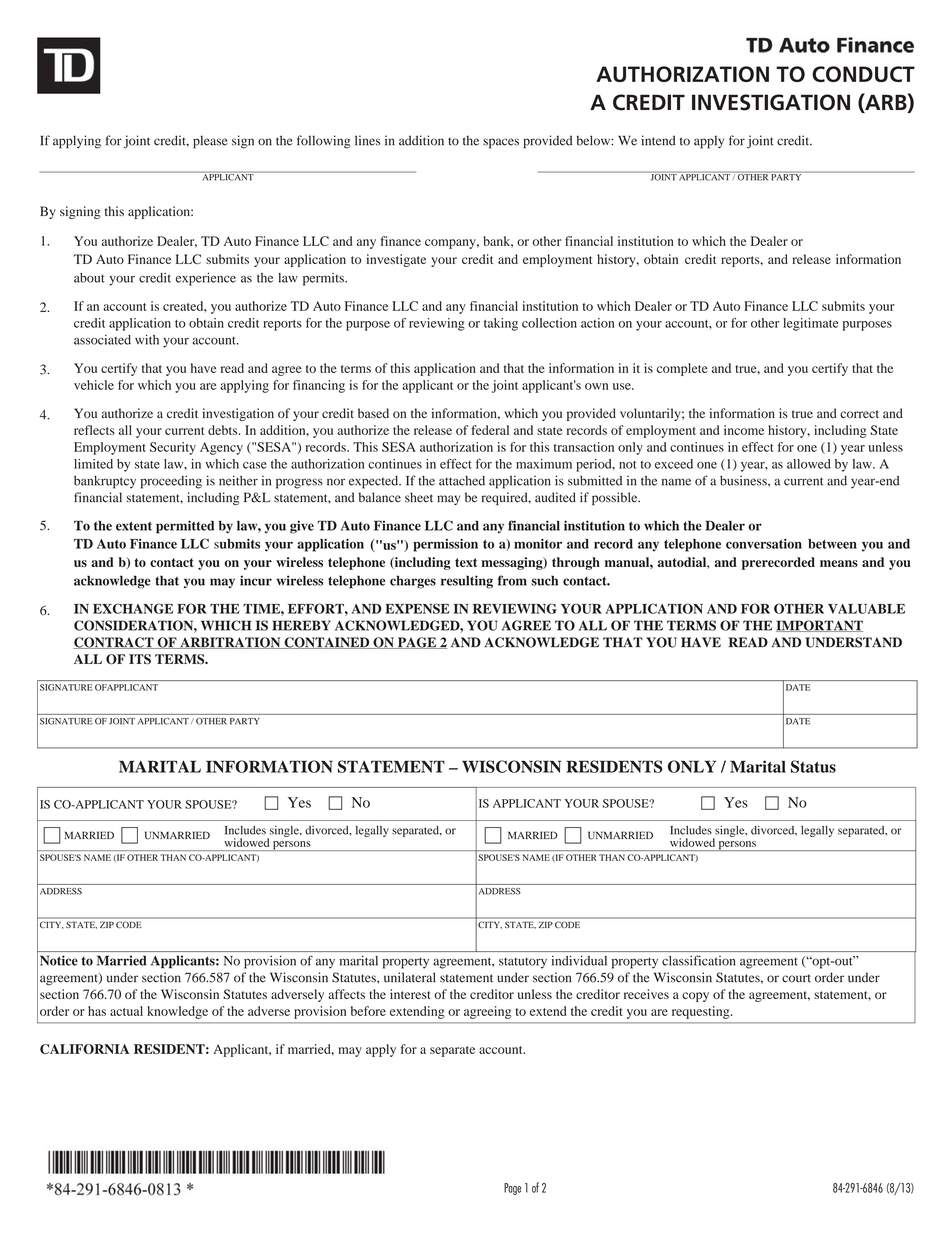 This page has width=952, height=1233. I want to click on please, so click(210, 142).
